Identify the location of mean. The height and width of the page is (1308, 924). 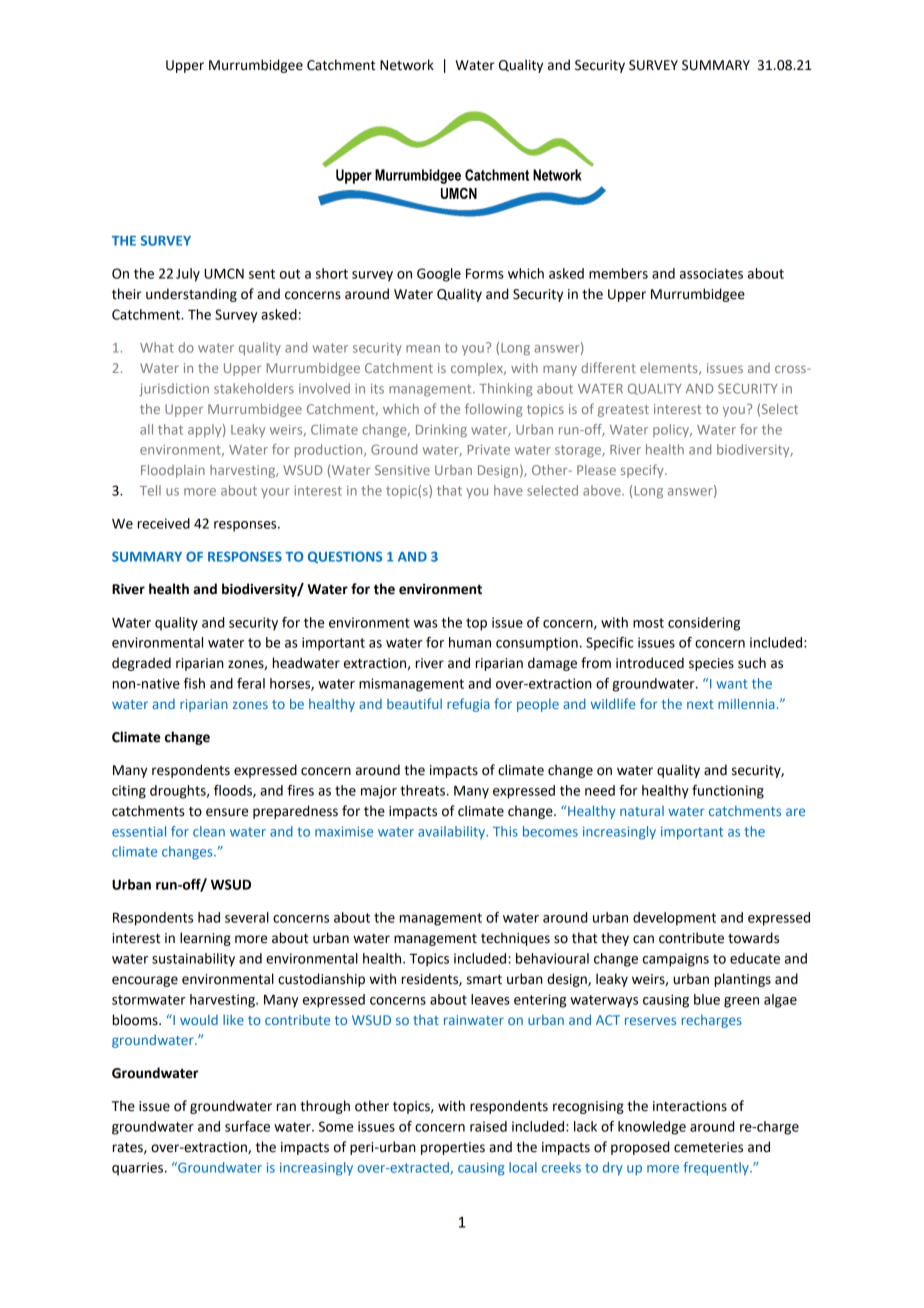
(423, 349).
